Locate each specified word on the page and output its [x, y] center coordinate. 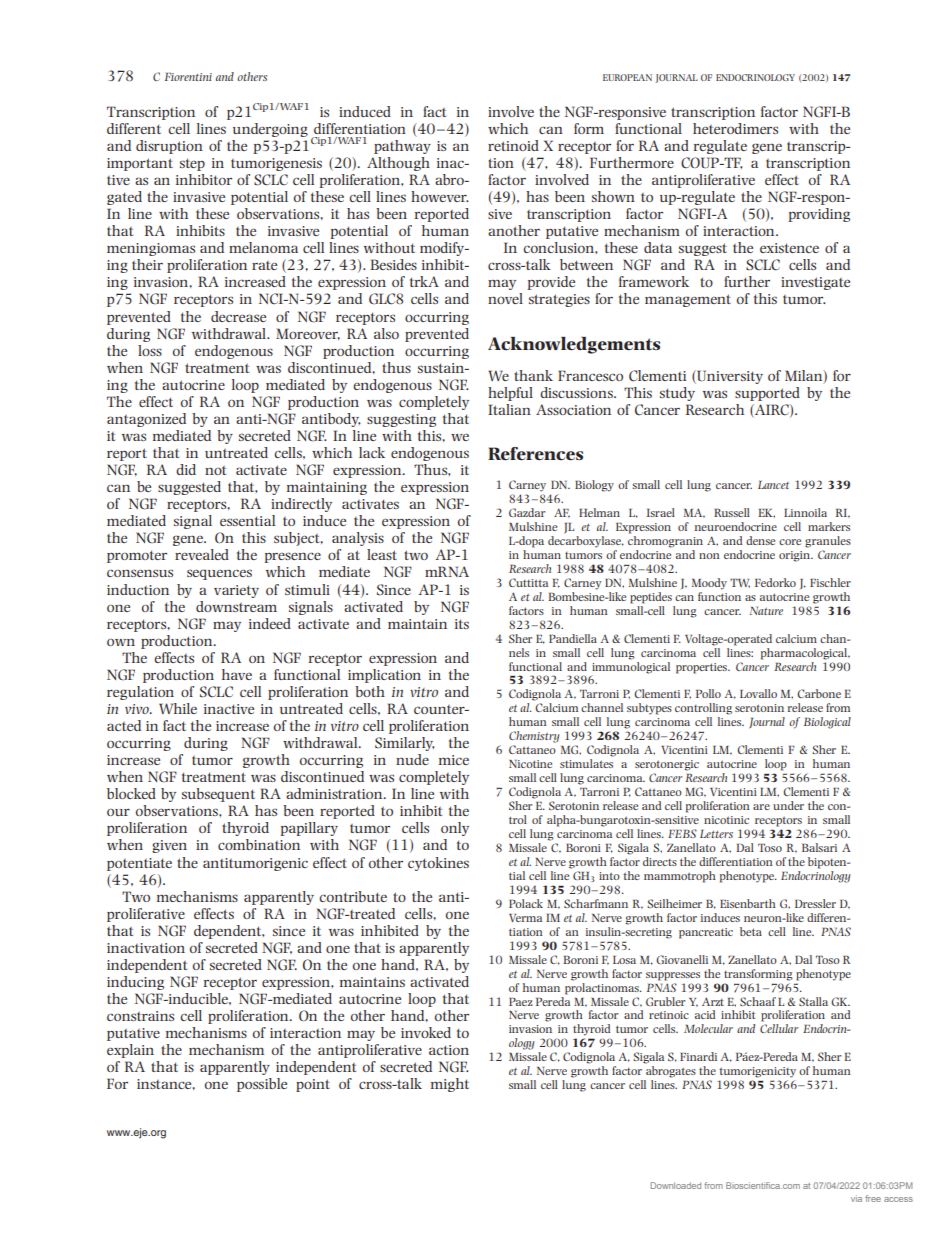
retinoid [513, 145]
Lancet [773, 485]
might [450, 1085]
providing [819, 215]
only [455, 829]
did [186, 469]
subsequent [218, 795]
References [535, 453]
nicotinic [726, 820]
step [192, 164]
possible [262, 1085]
